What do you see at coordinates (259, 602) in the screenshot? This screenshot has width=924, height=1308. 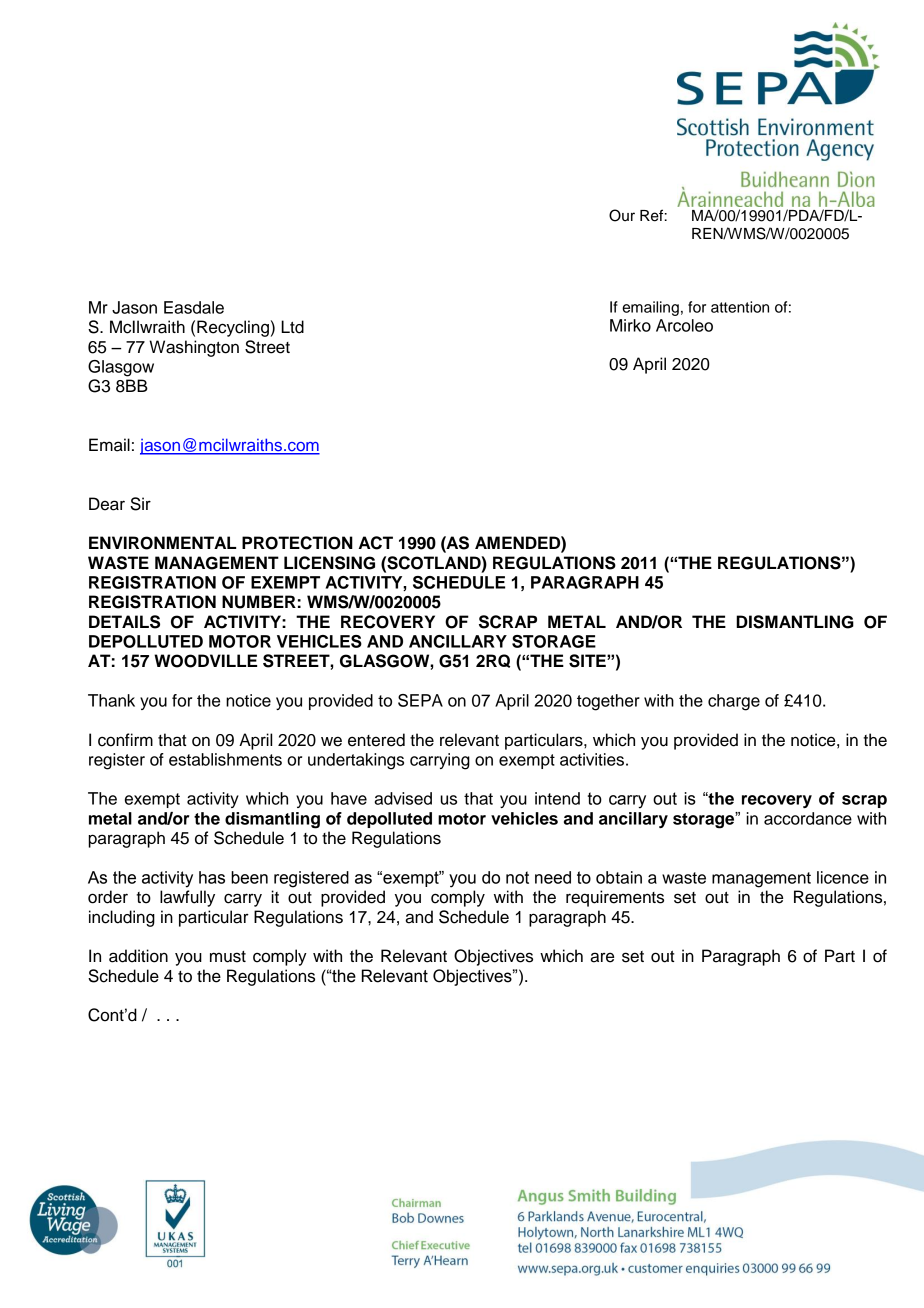 I see `NUMBER` at bounding box center [259, 602].
